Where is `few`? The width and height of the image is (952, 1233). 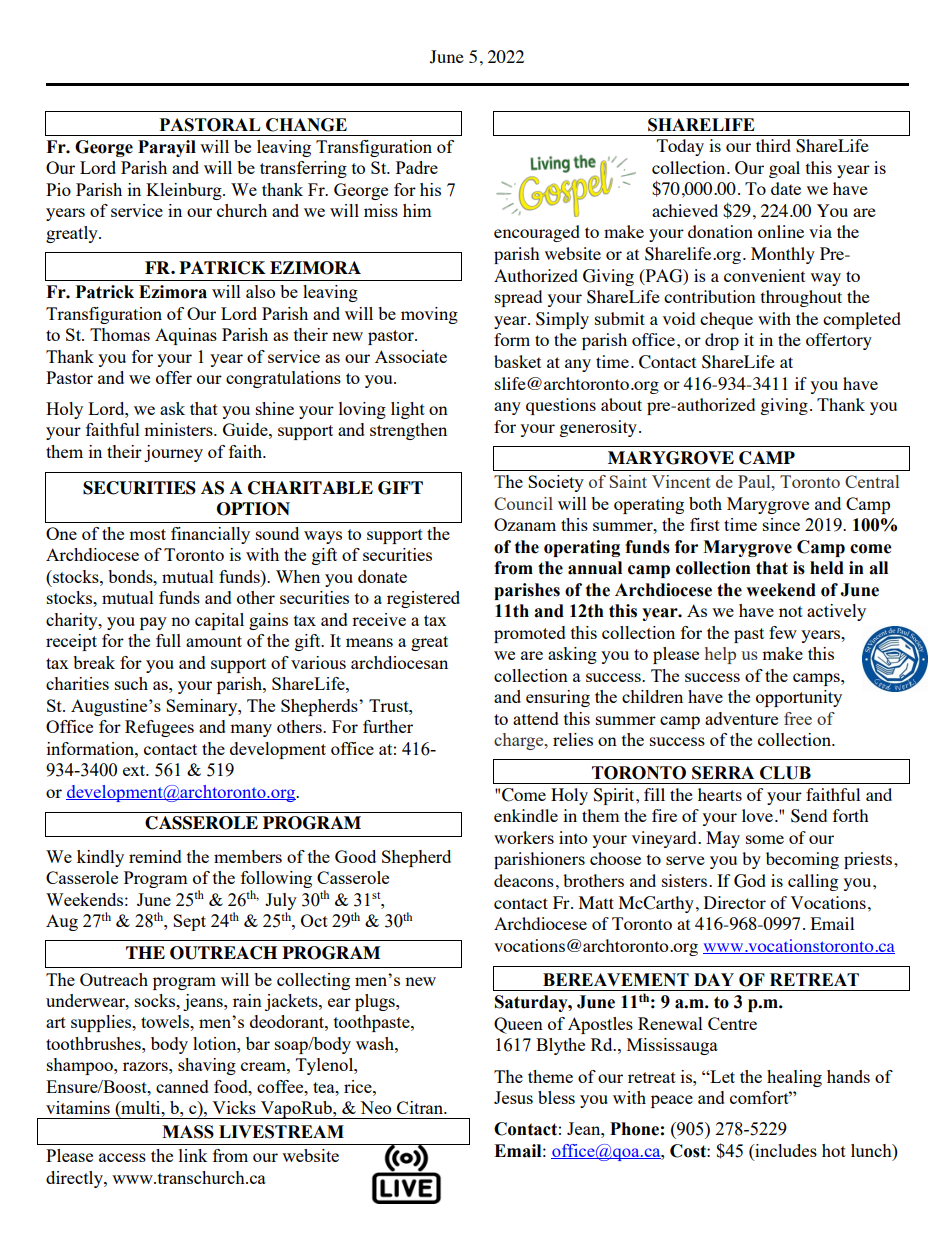 few is located at coordinates (783, 632).
